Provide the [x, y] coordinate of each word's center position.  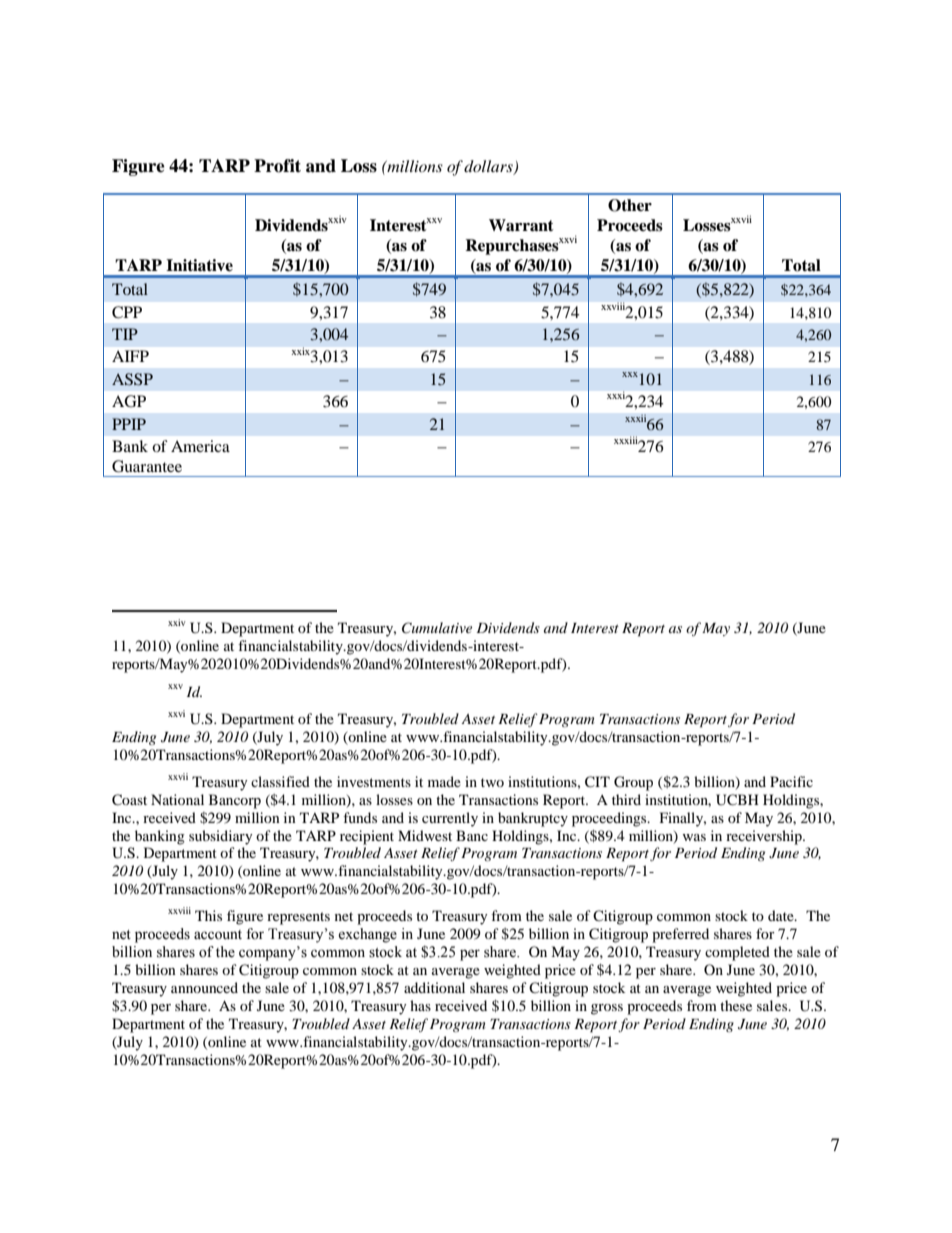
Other [630, 205]
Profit [277, 166]
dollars [489, 167]
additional [434, 987]
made [444, 781]
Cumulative [437, 628]
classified [280, 781]
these [736, 1005]
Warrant [521, 225]
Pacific [791, 781]
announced [204, 987]
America [200, 446]
